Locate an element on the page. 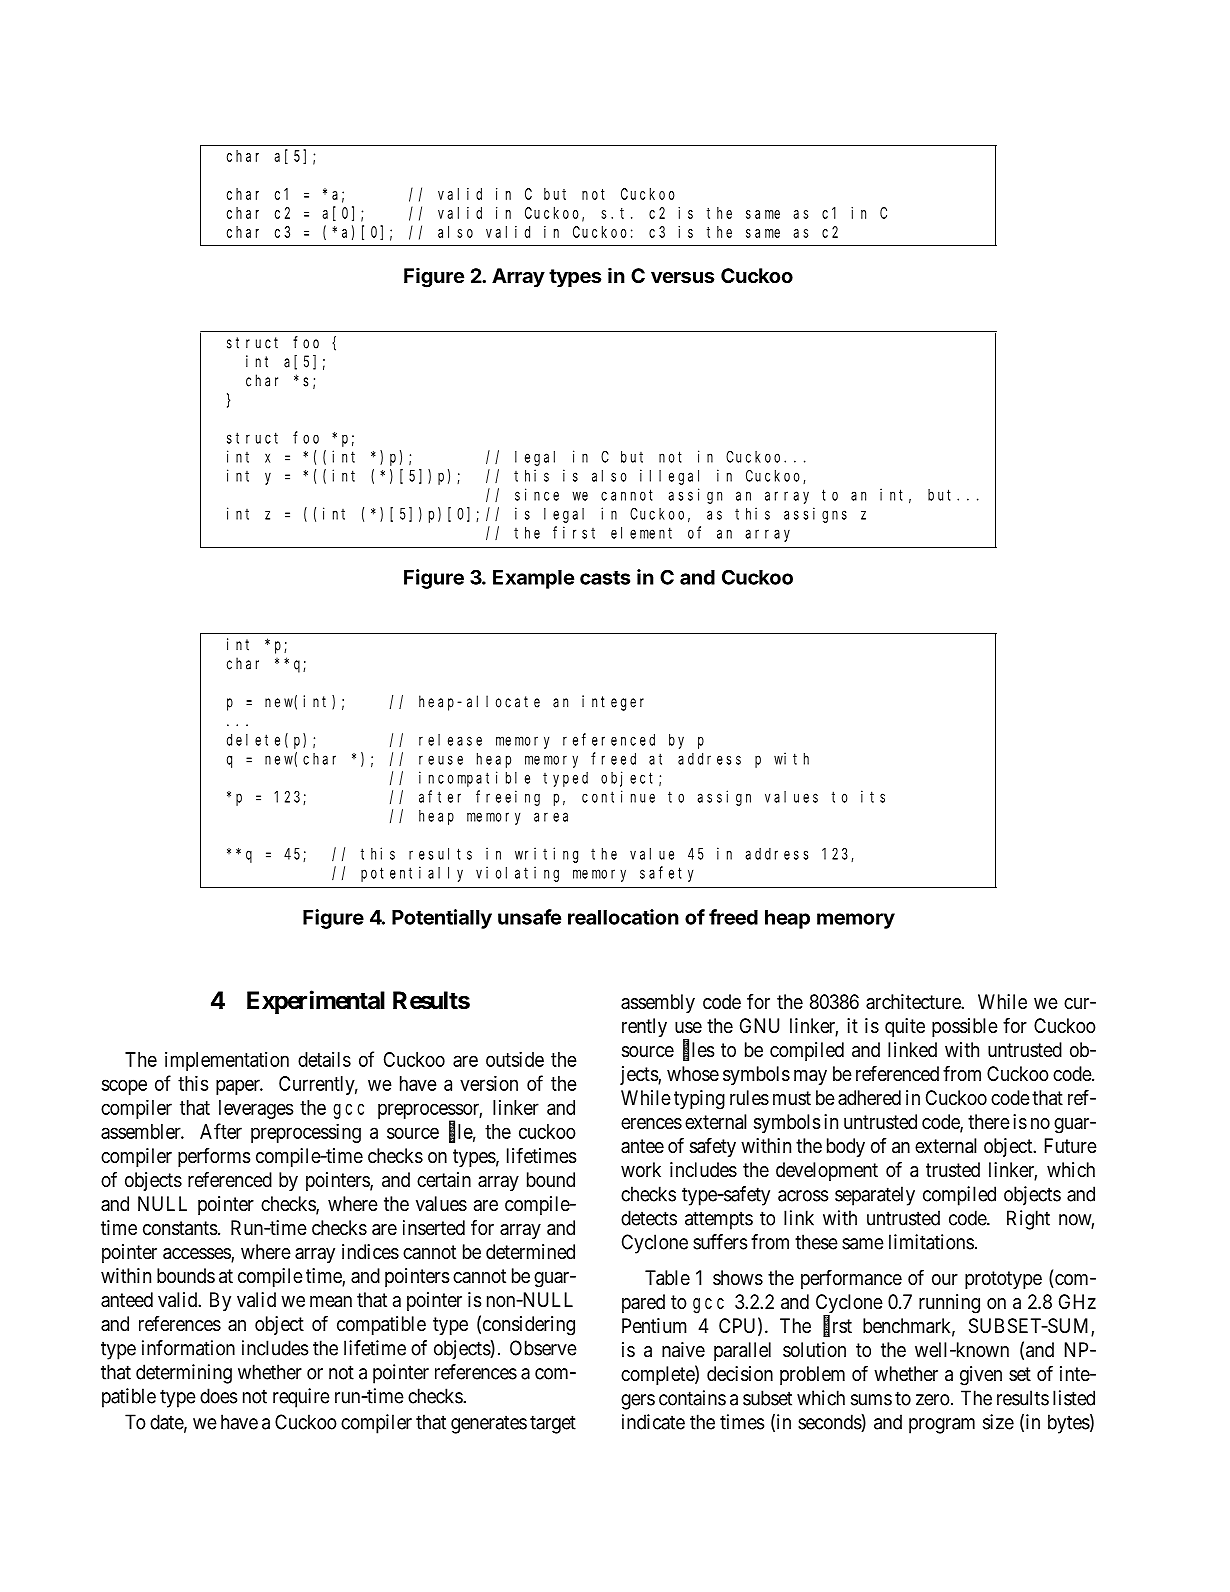 This page has height=1592, width=1230. implementation is located at coordinates (227, 1061).
